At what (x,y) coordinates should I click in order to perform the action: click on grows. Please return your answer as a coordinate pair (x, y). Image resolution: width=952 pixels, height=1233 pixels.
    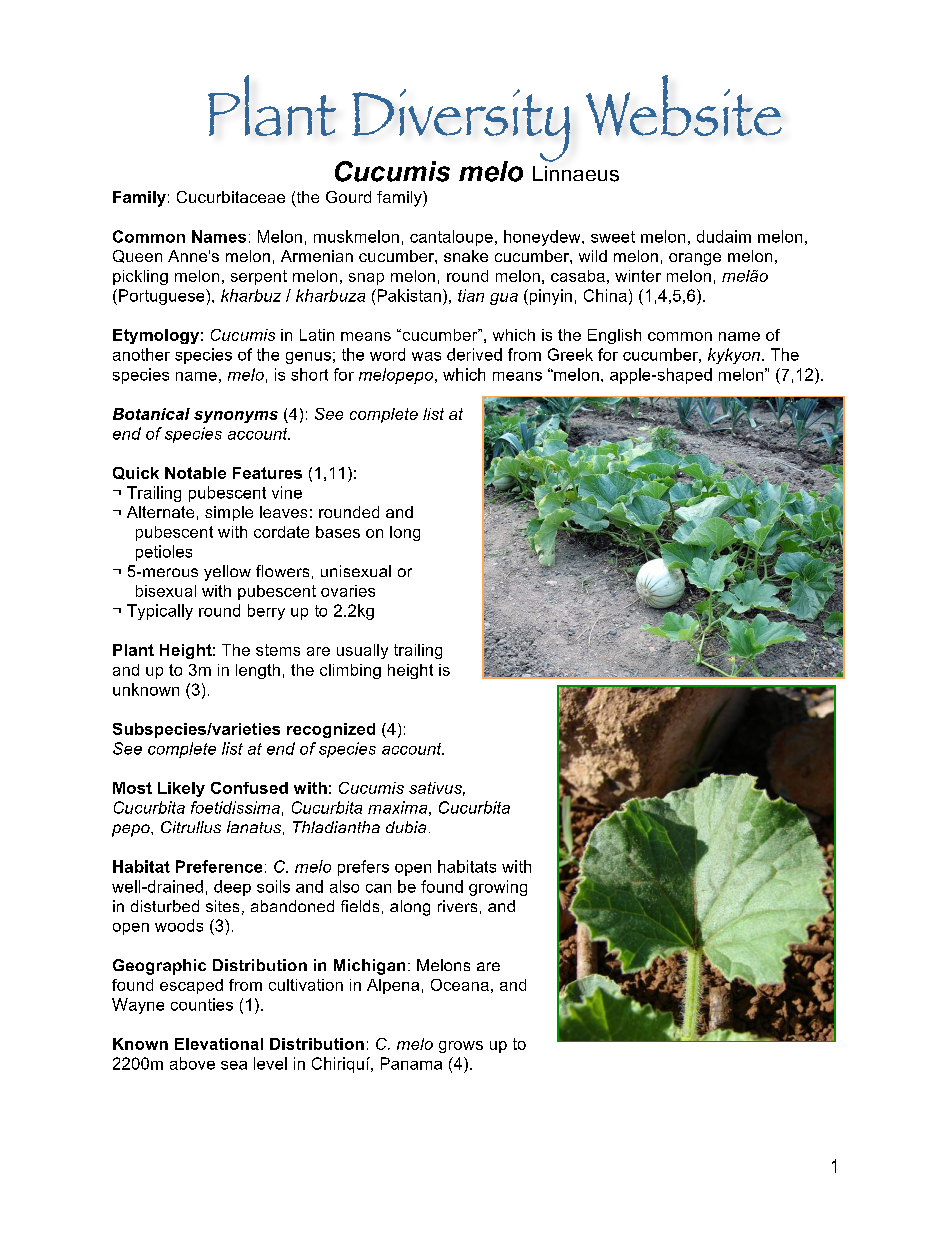
    Looking at the image, I should click on (461, 1047).
